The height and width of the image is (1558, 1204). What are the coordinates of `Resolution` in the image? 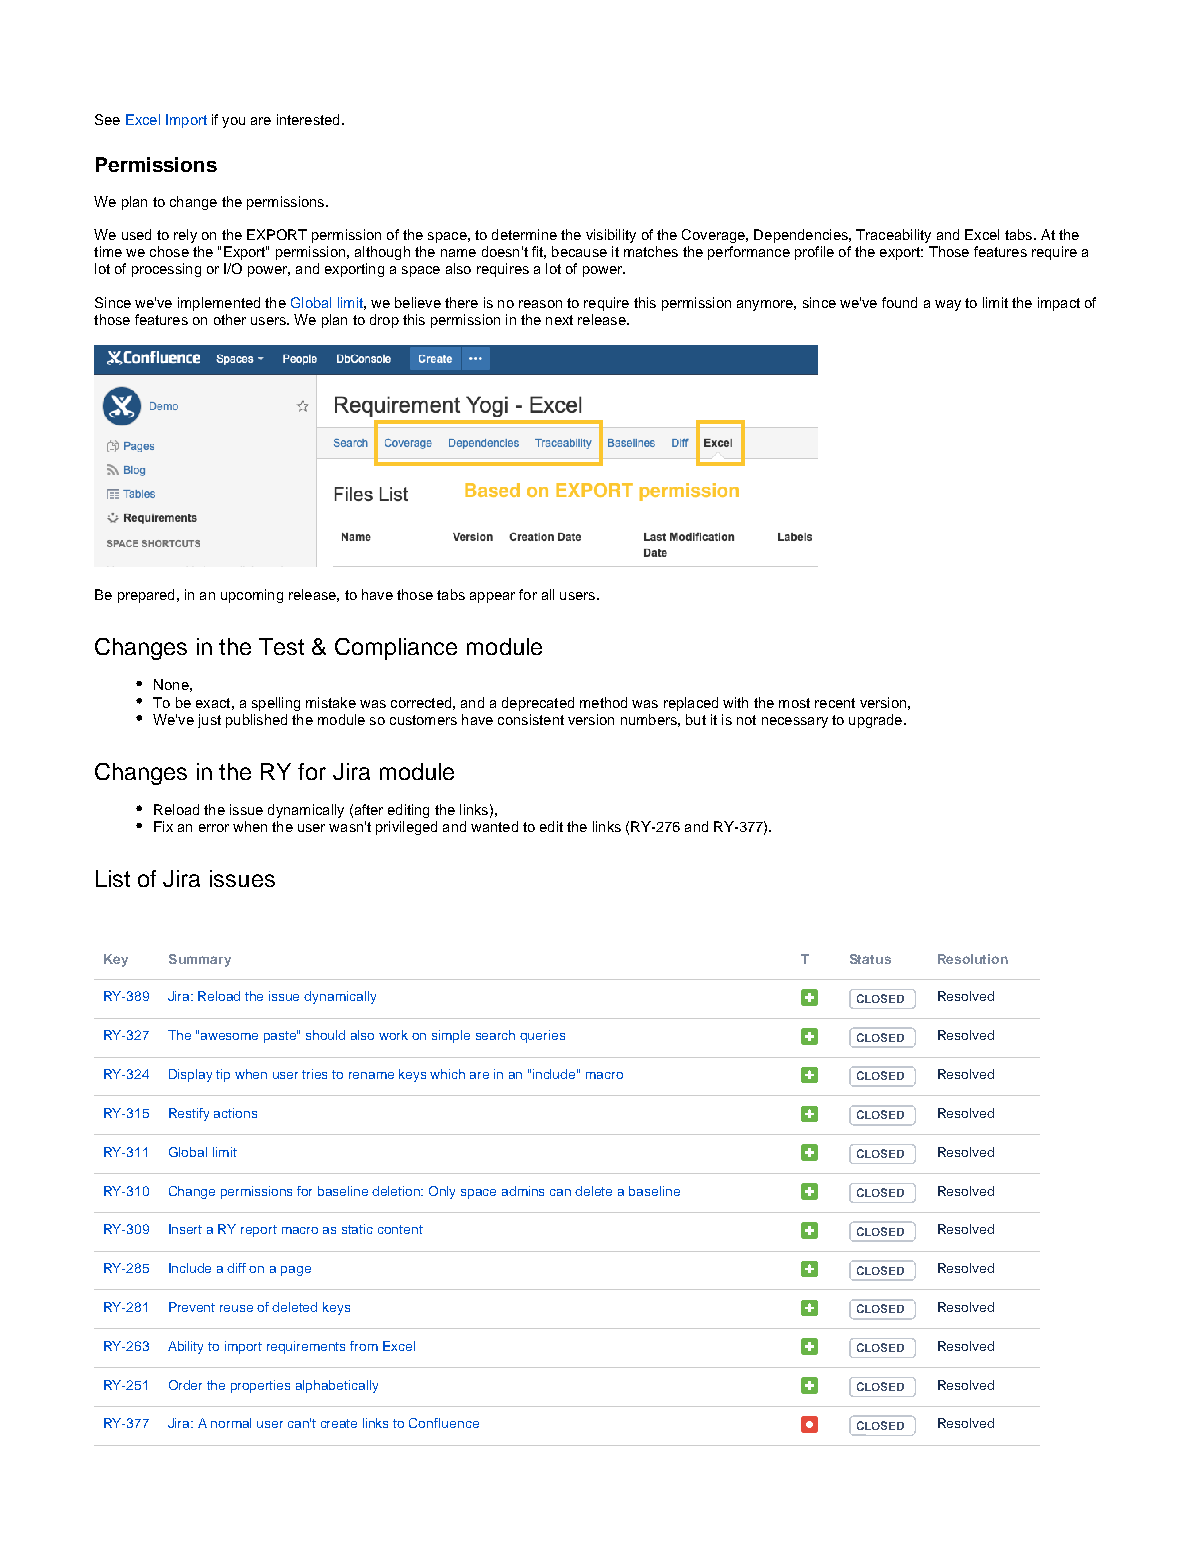 It's located at (973, 959).
